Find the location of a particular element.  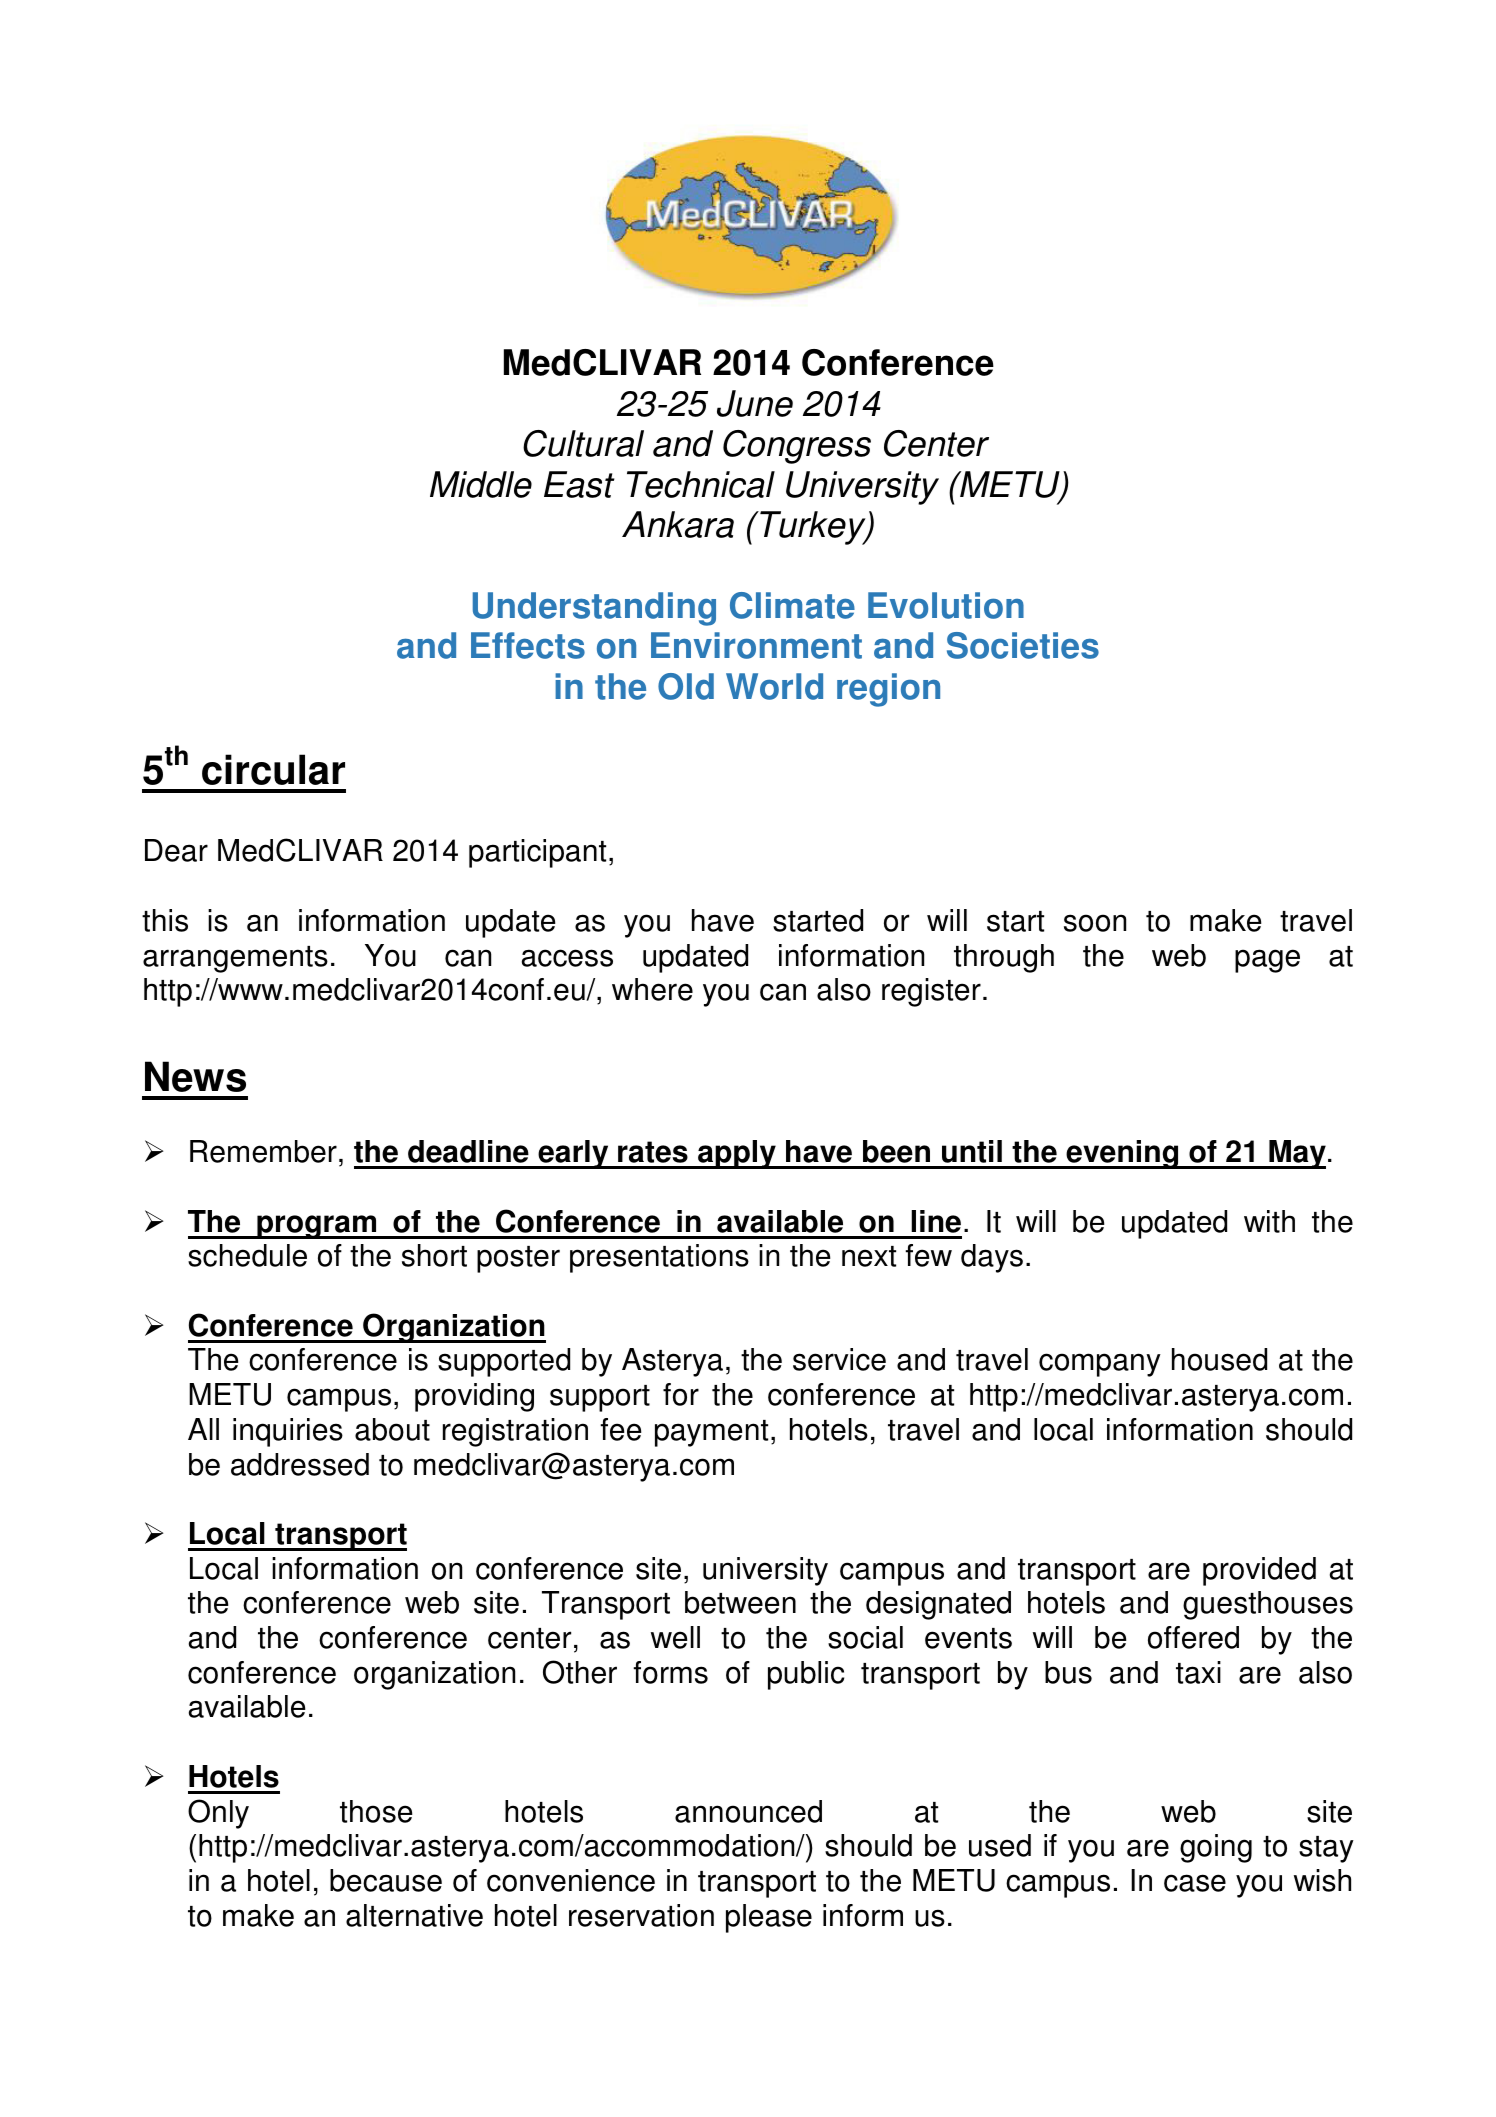

please is located at coordinates (769, 1918).
